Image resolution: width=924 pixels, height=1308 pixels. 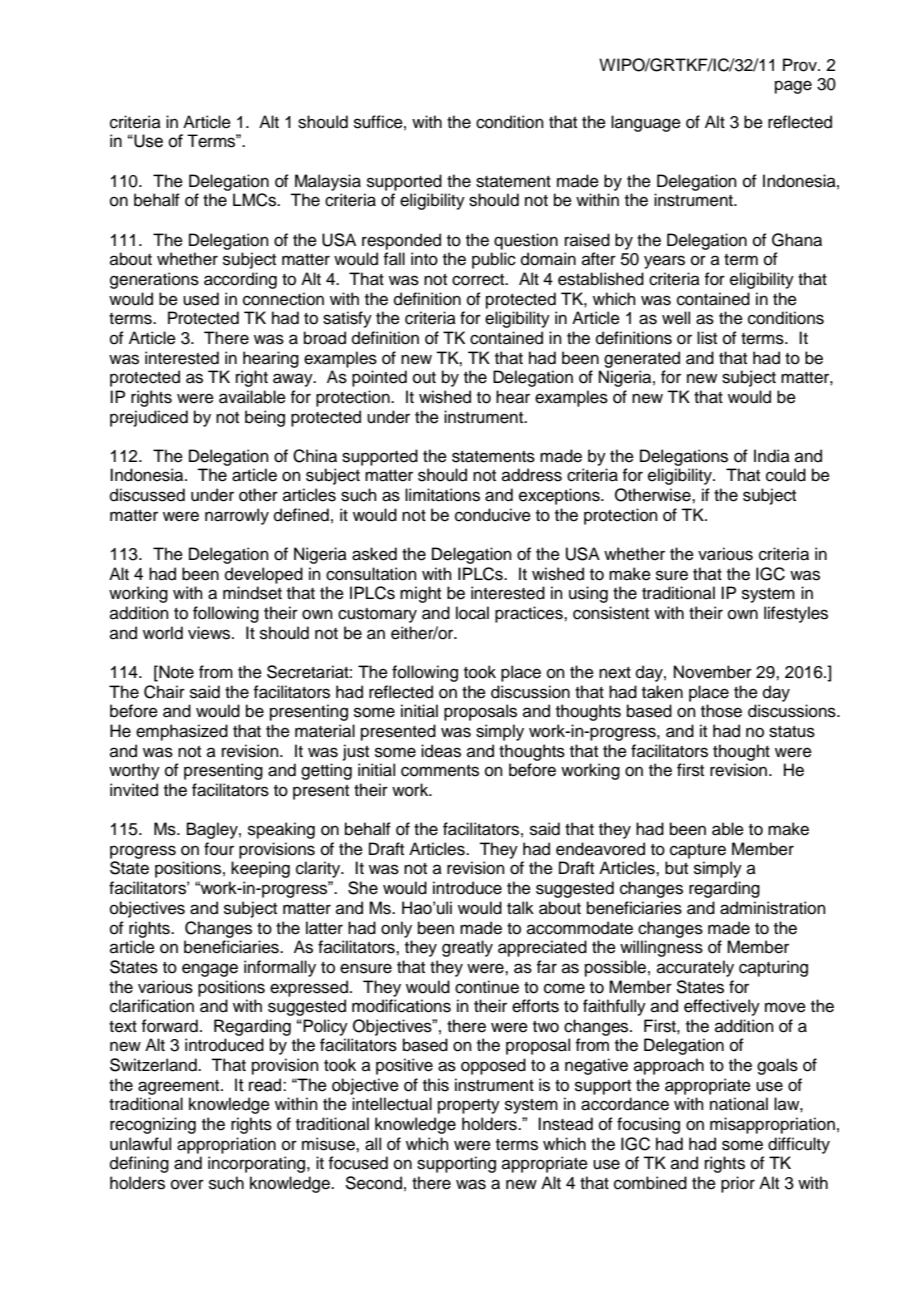 I want to click on over, so click(x=187, y=1184).
